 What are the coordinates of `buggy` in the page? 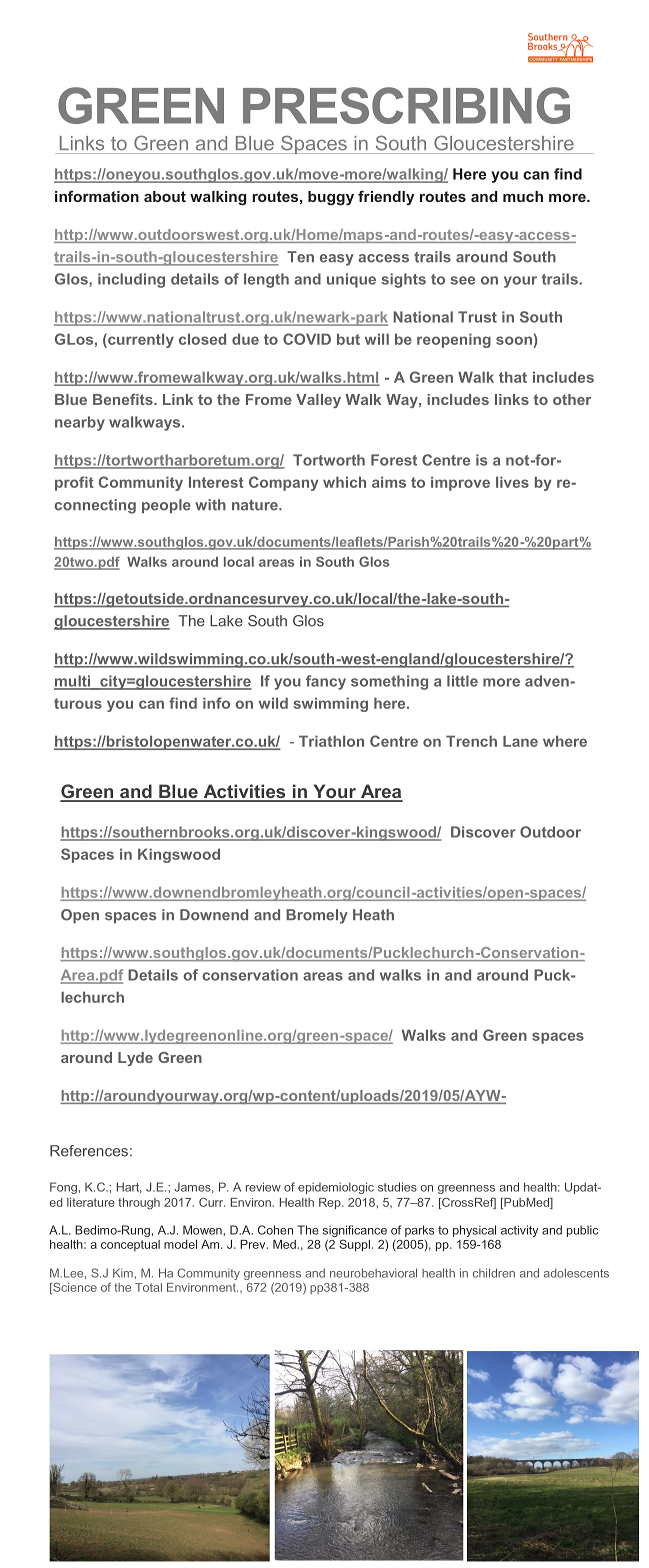 It's located at (331, 198).
